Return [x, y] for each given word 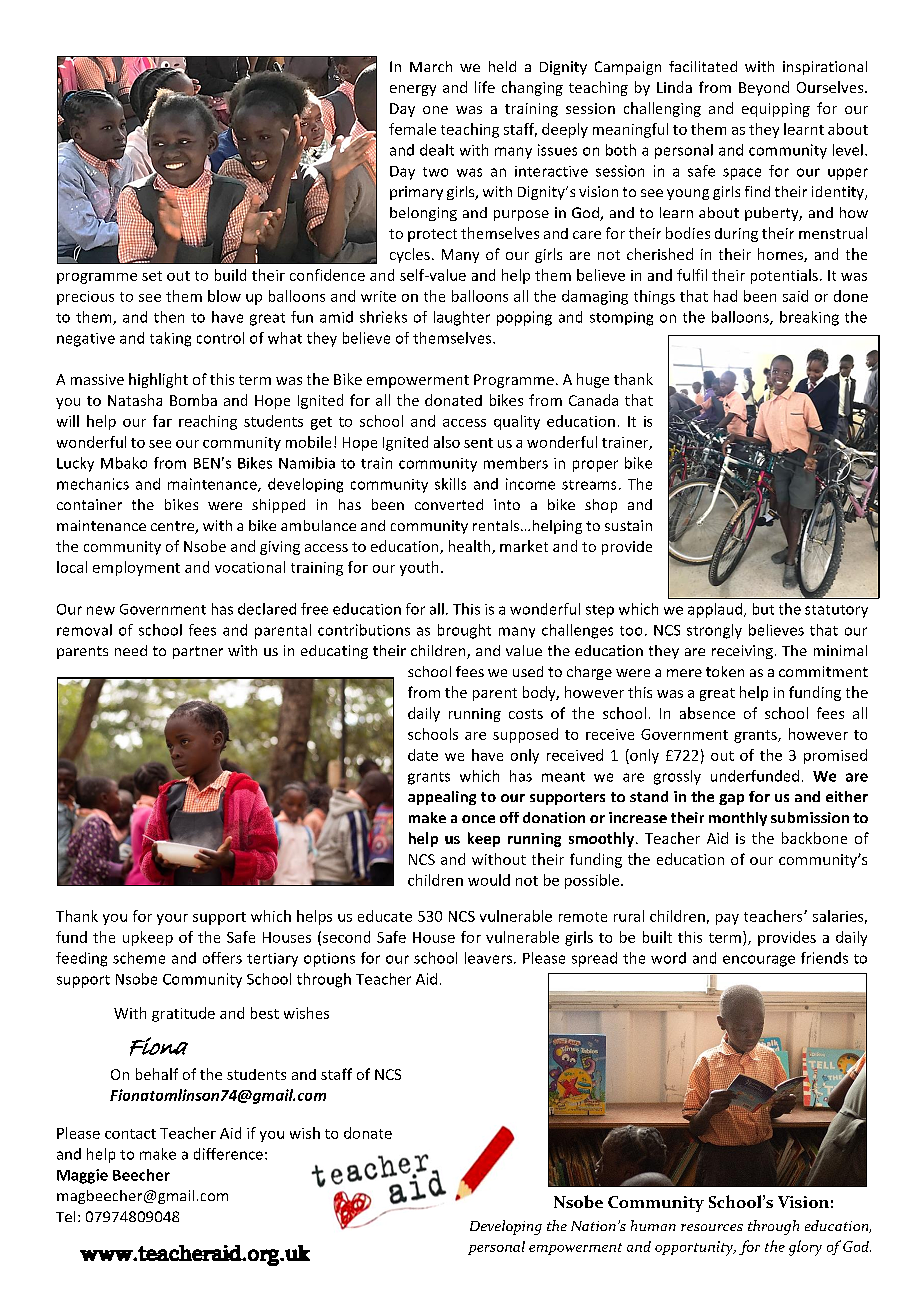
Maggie [82, 1176]
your [172, 919]
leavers [490, 958]
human [653, 1225]
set [152, 276]
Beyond [764, 88]
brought [464, 631]
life [485, 87]
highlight [158, 380]
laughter [462, 318]
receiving [742, 652]
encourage [759, 961]
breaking [809, 318]
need [131, 650]
